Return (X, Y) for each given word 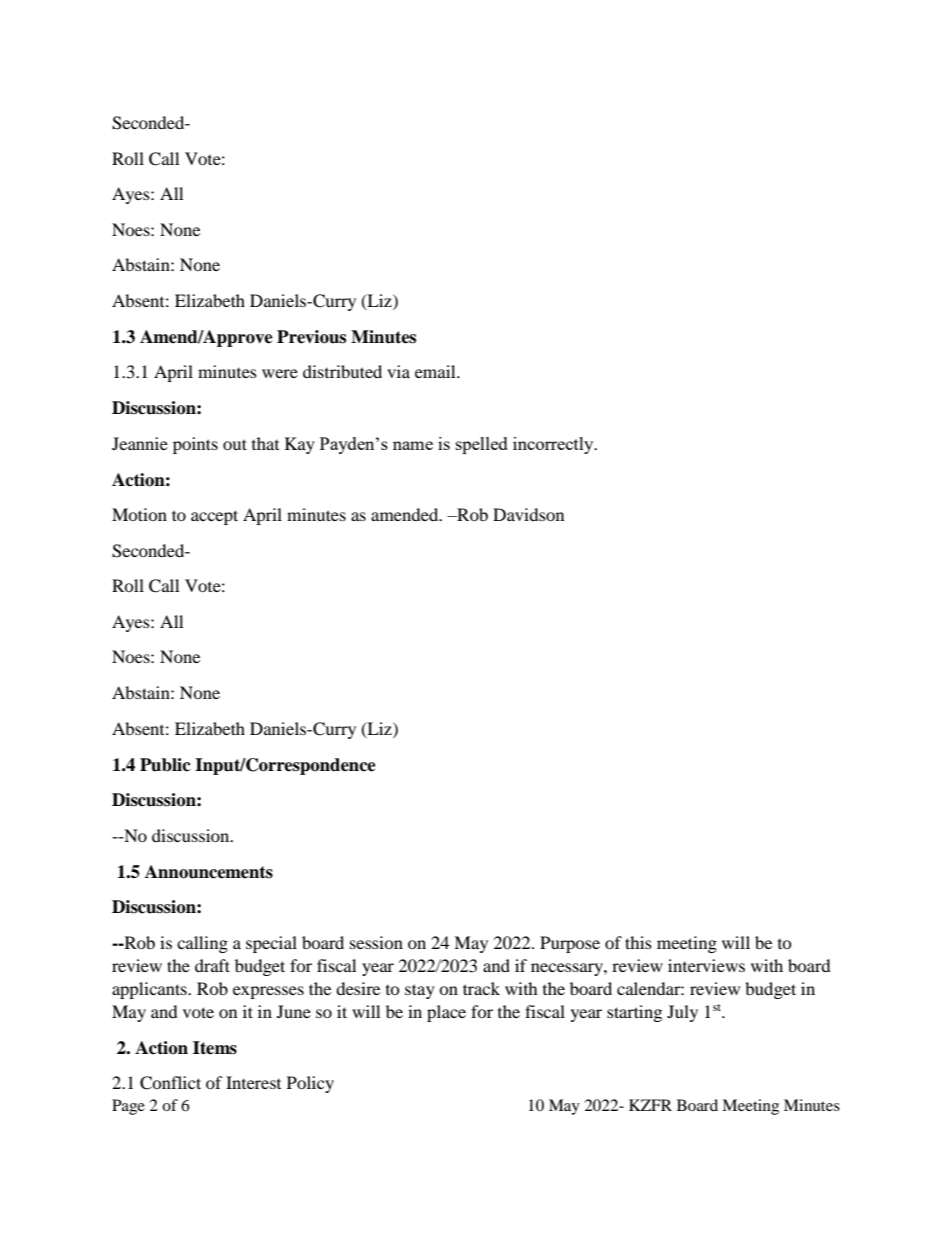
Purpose (570, 944)
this (638, 942)
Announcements (209, 872)
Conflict (170, 1083)
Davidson (528, 514)
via (398, 371)
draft (212, 965)
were (280, 373)
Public (165, 765)
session (376, 942)
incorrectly (554, 445)
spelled (482, 445)
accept (214, 517)
